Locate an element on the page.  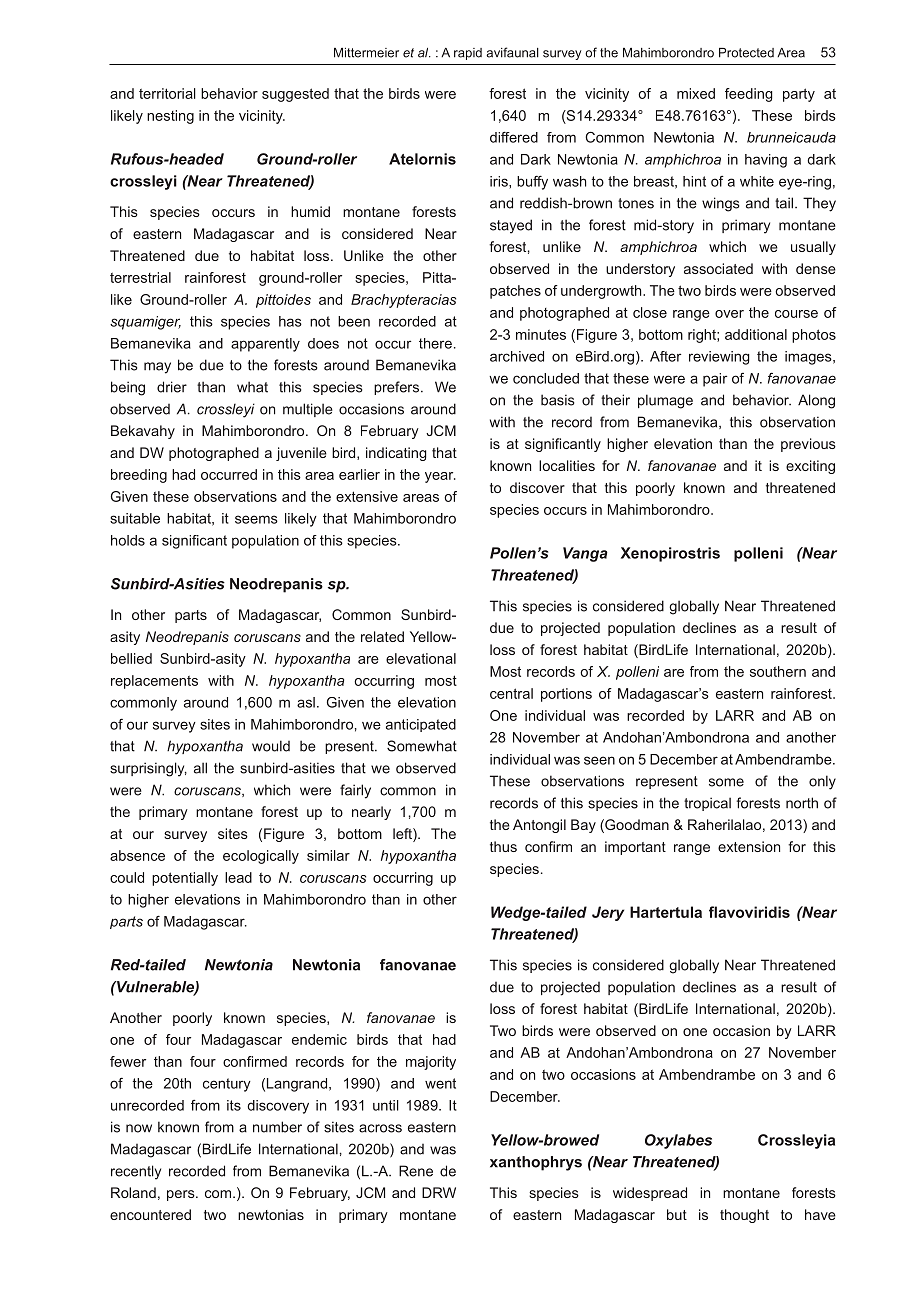
pers is located at coordinates (182, 1195).
